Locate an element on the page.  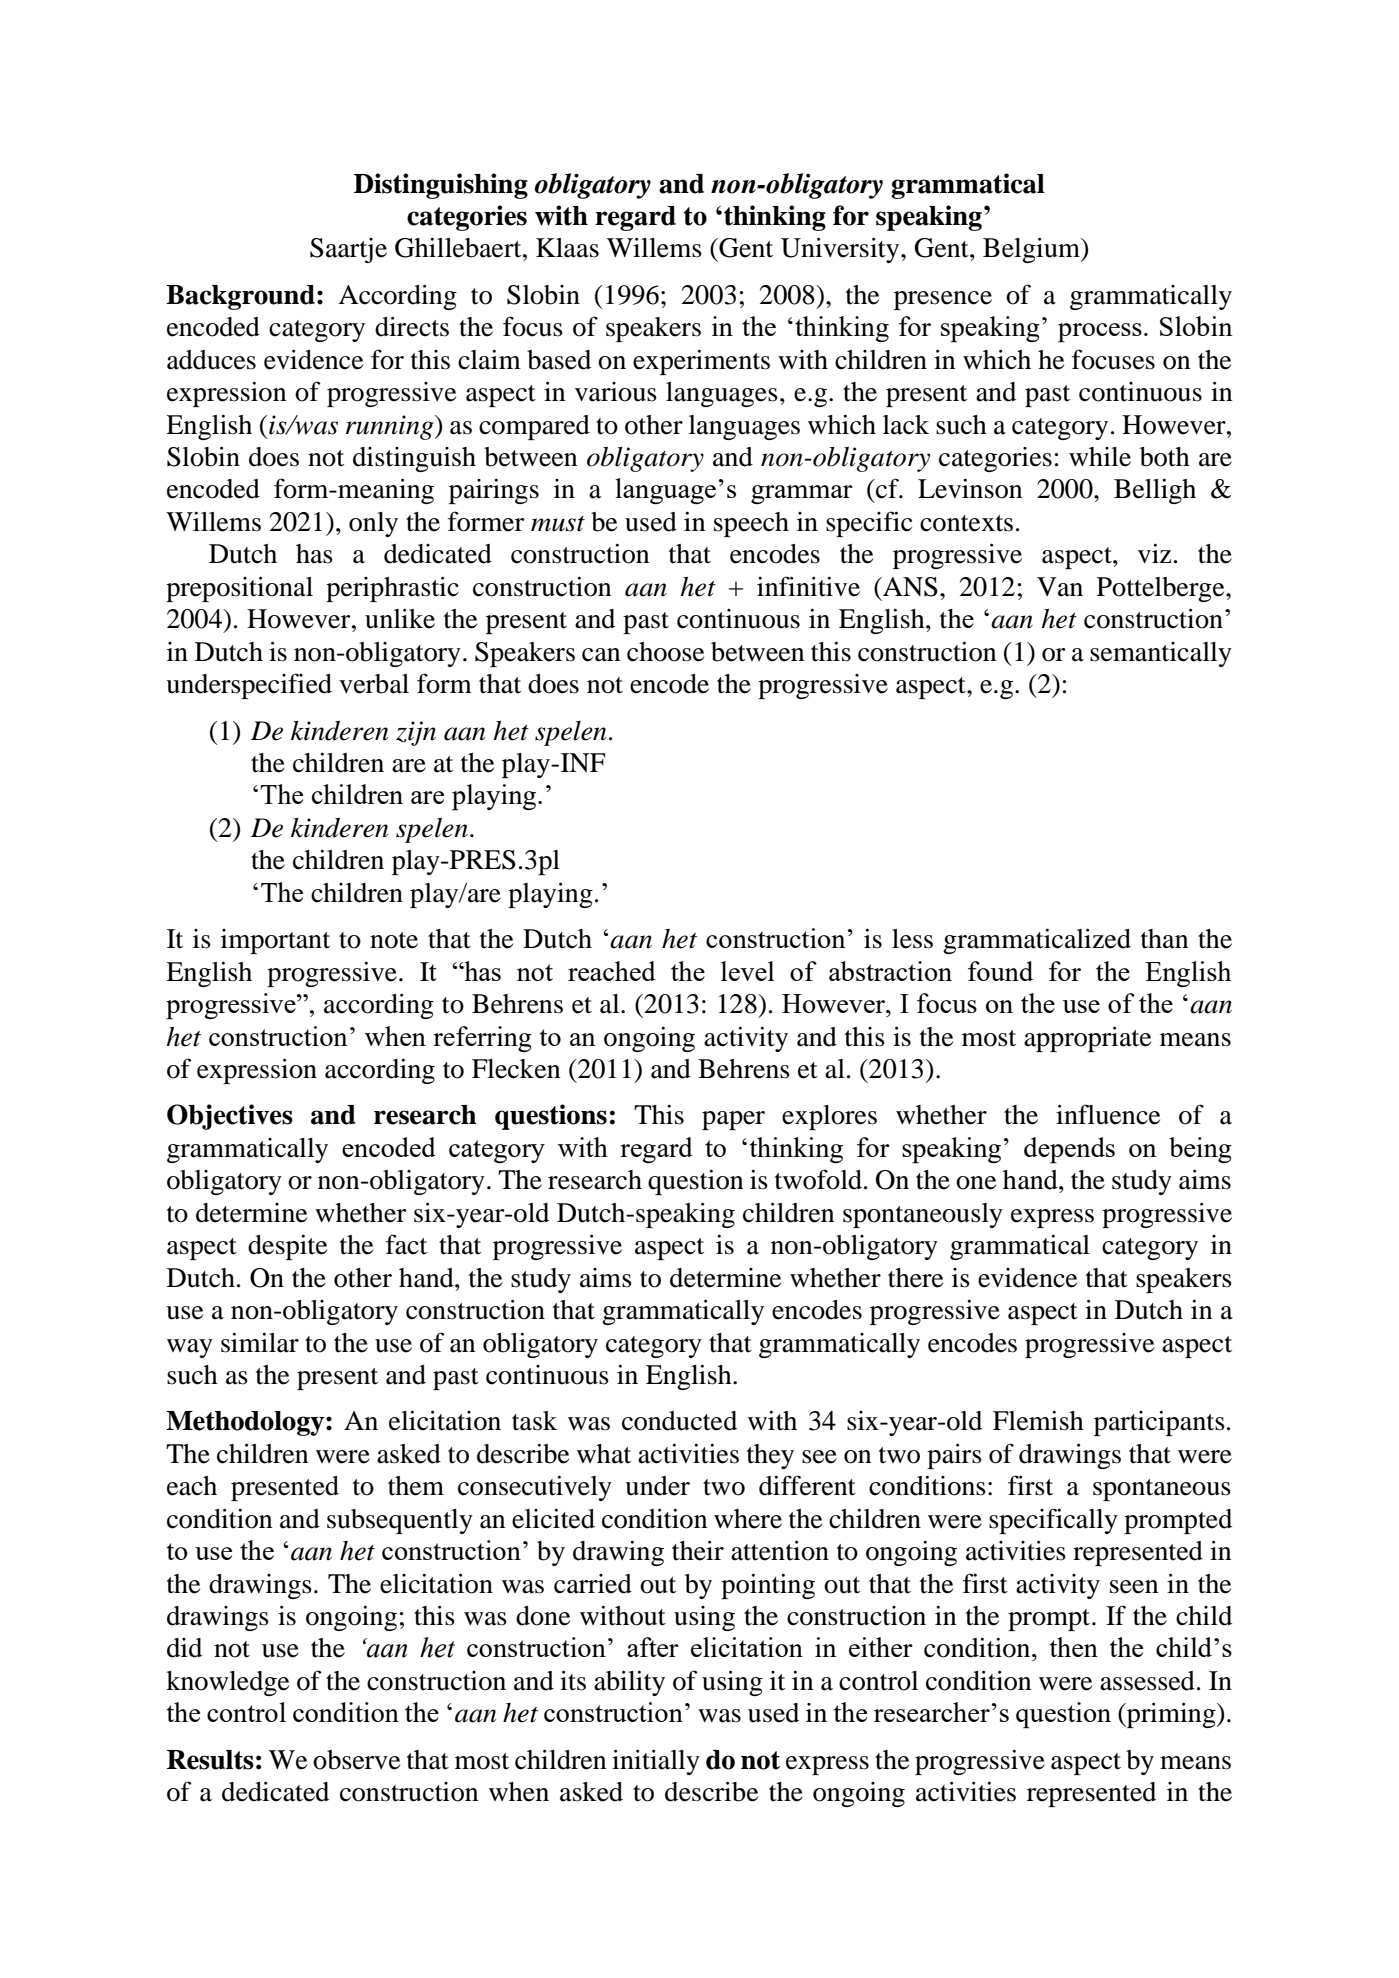
semantically is located at coordinates (1161, 654).
